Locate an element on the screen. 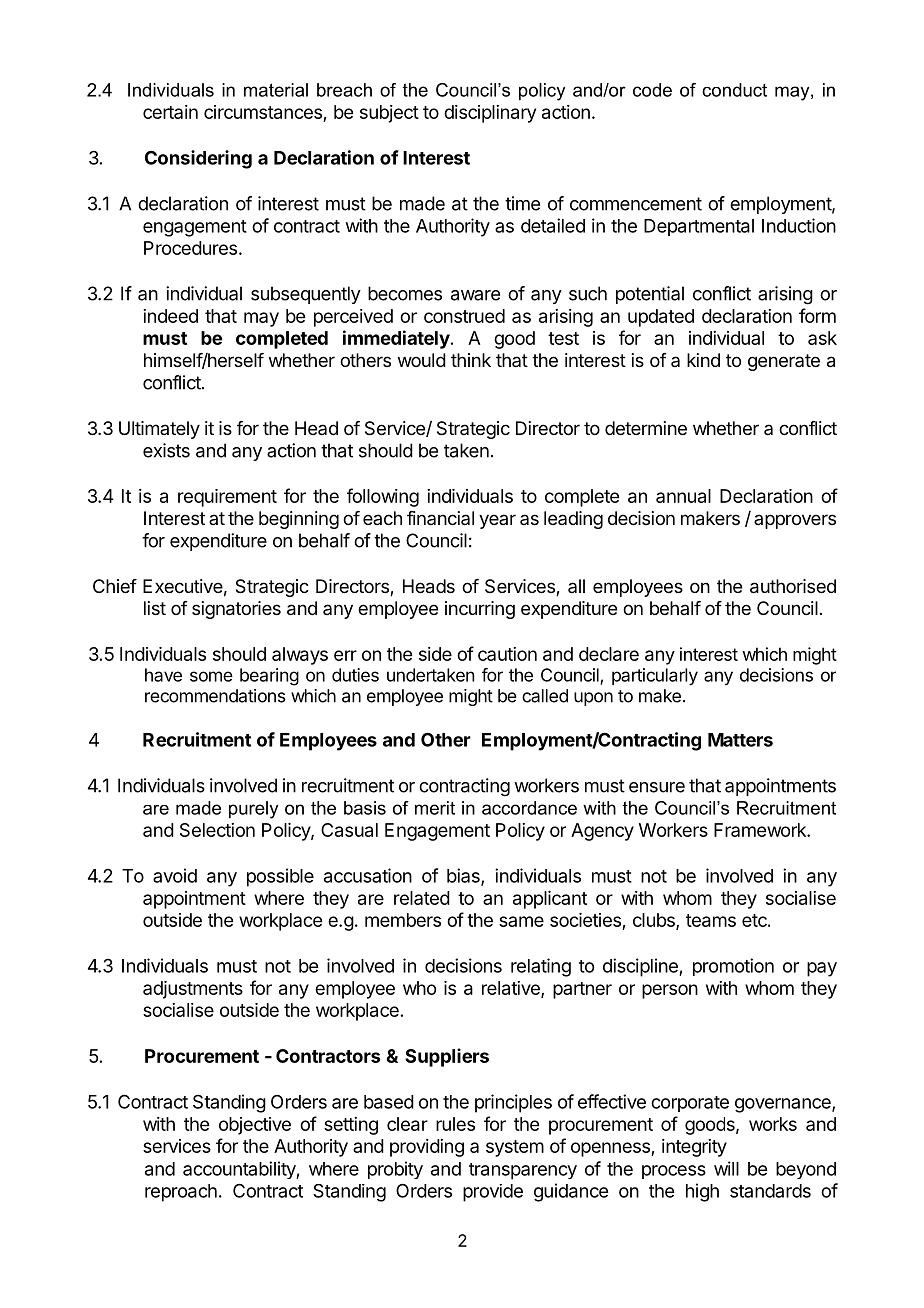 This screenshot has width=924, height=1308. certain is located at coordinates (170, 112).
